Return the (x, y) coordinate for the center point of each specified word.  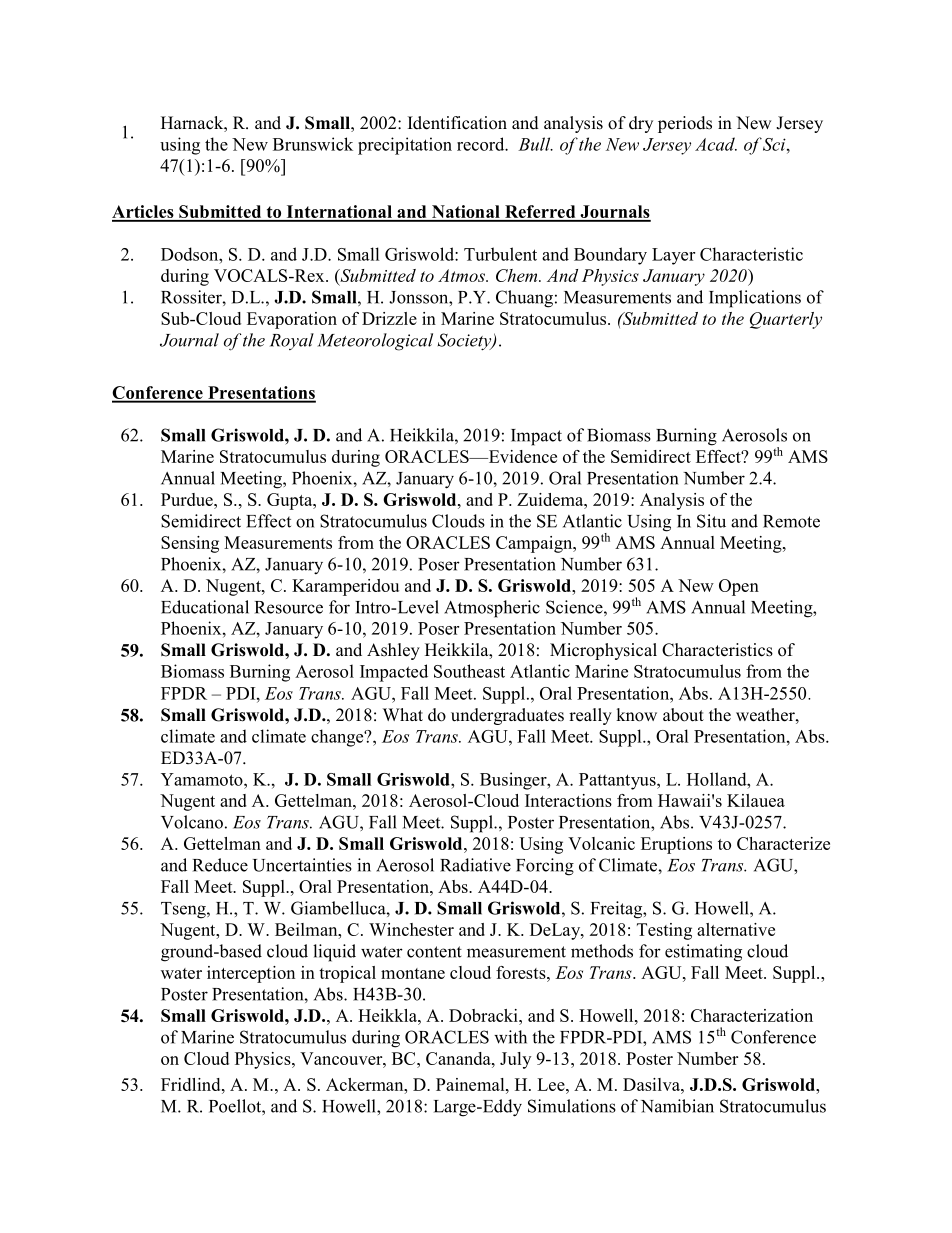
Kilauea (756, 800)
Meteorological (375, 342)
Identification (457, 123)
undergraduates (507, 716)
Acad (716, 144)
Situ (711, 521)
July (515, 1060)
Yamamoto (203, 779)
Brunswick (313, 144)
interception (251, 974)
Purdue (188, 499)
